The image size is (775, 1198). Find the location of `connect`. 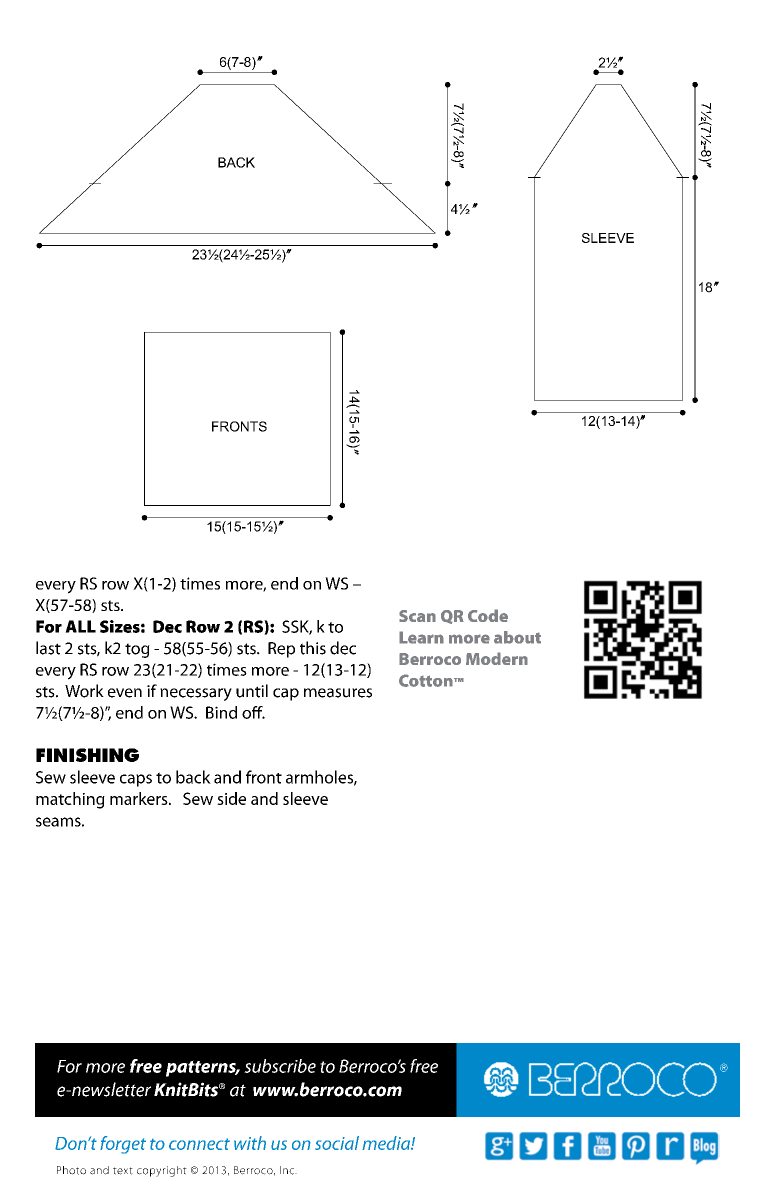

connect is located at coordinates (199, 1144).
